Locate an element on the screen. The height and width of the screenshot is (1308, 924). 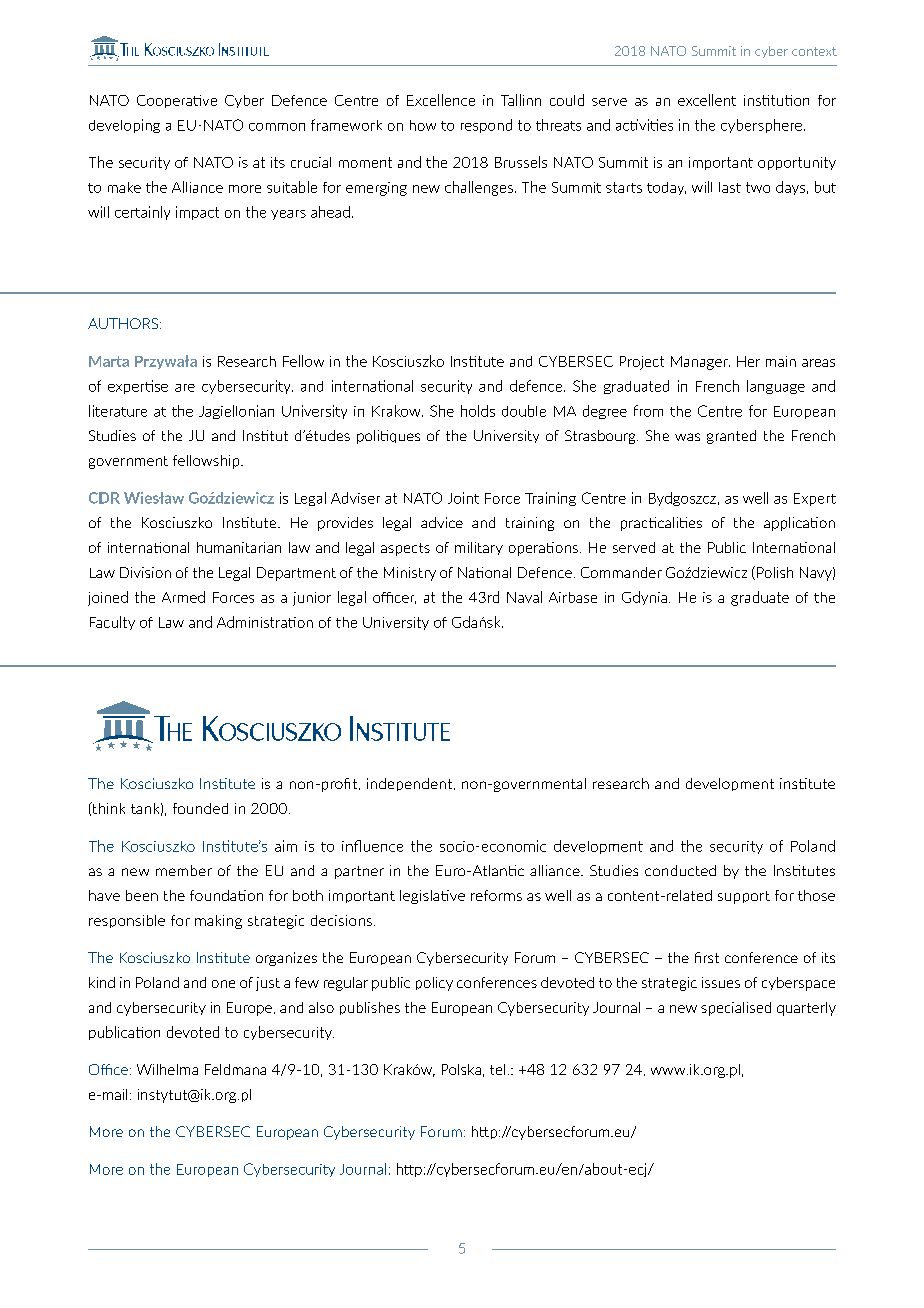
Polish is located at coordinates (775, 572).
